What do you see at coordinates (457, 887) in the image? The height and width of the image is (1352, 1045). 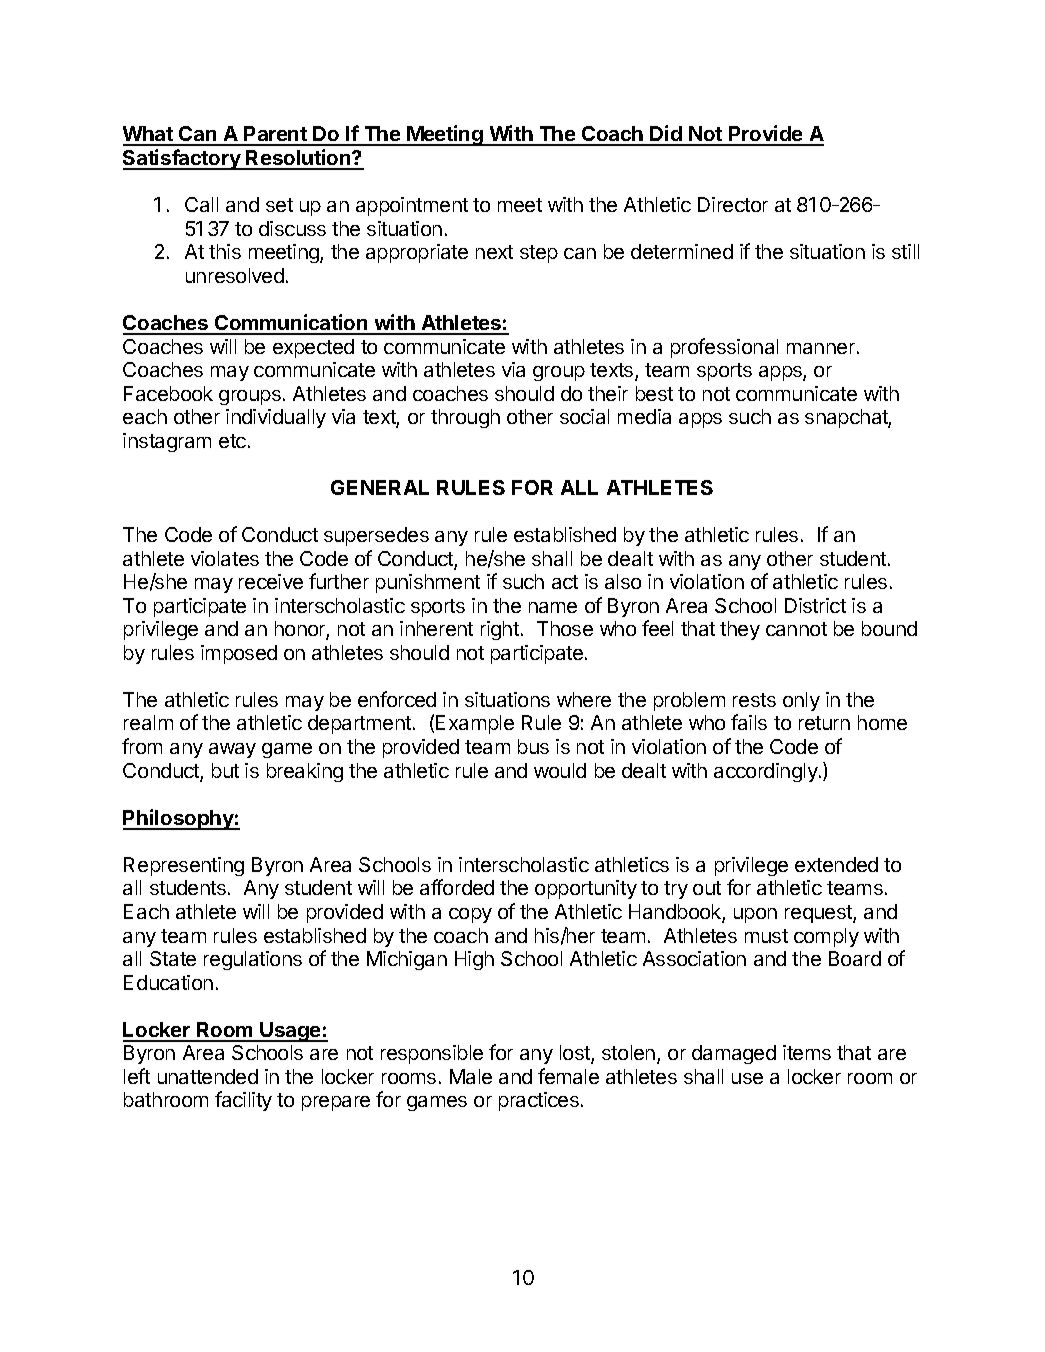 I see `afforded` at bounding box center [457, 887].
